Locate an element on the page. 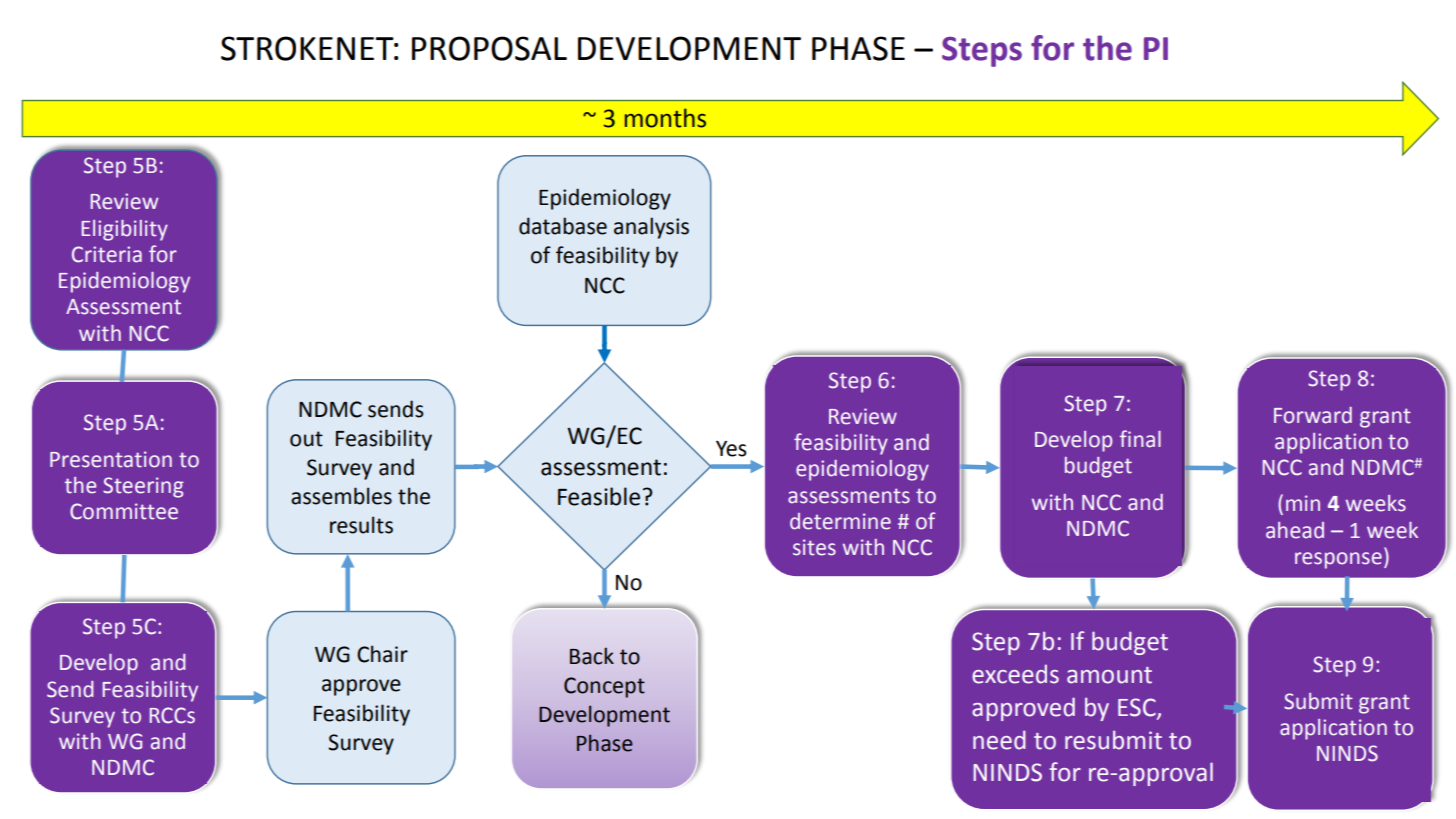 This image has width=1456, height=819. months is located at coordinates (665, 118).
